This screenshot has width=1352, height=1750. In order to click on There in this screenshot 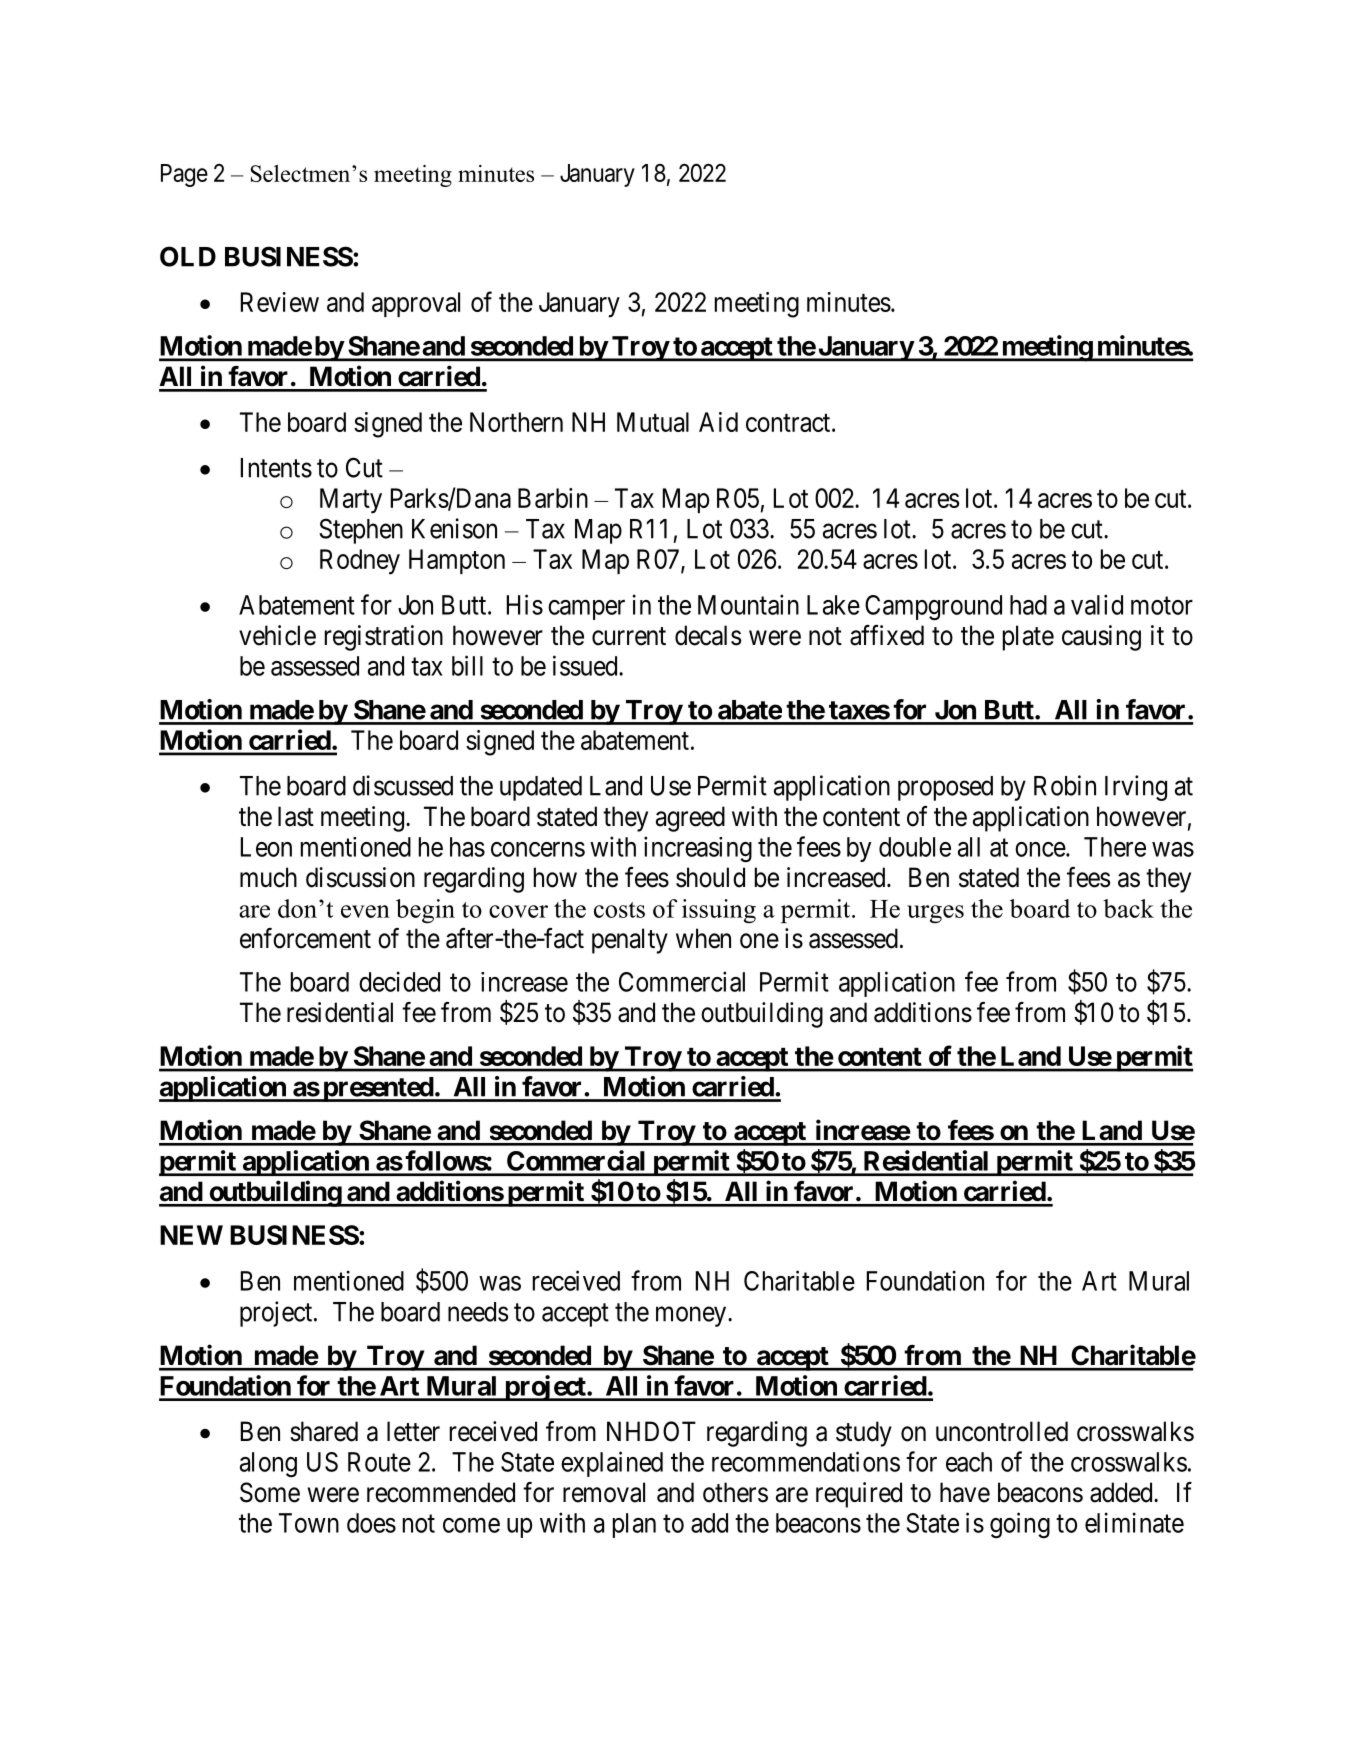, I will do `click(1115, 847)`.
